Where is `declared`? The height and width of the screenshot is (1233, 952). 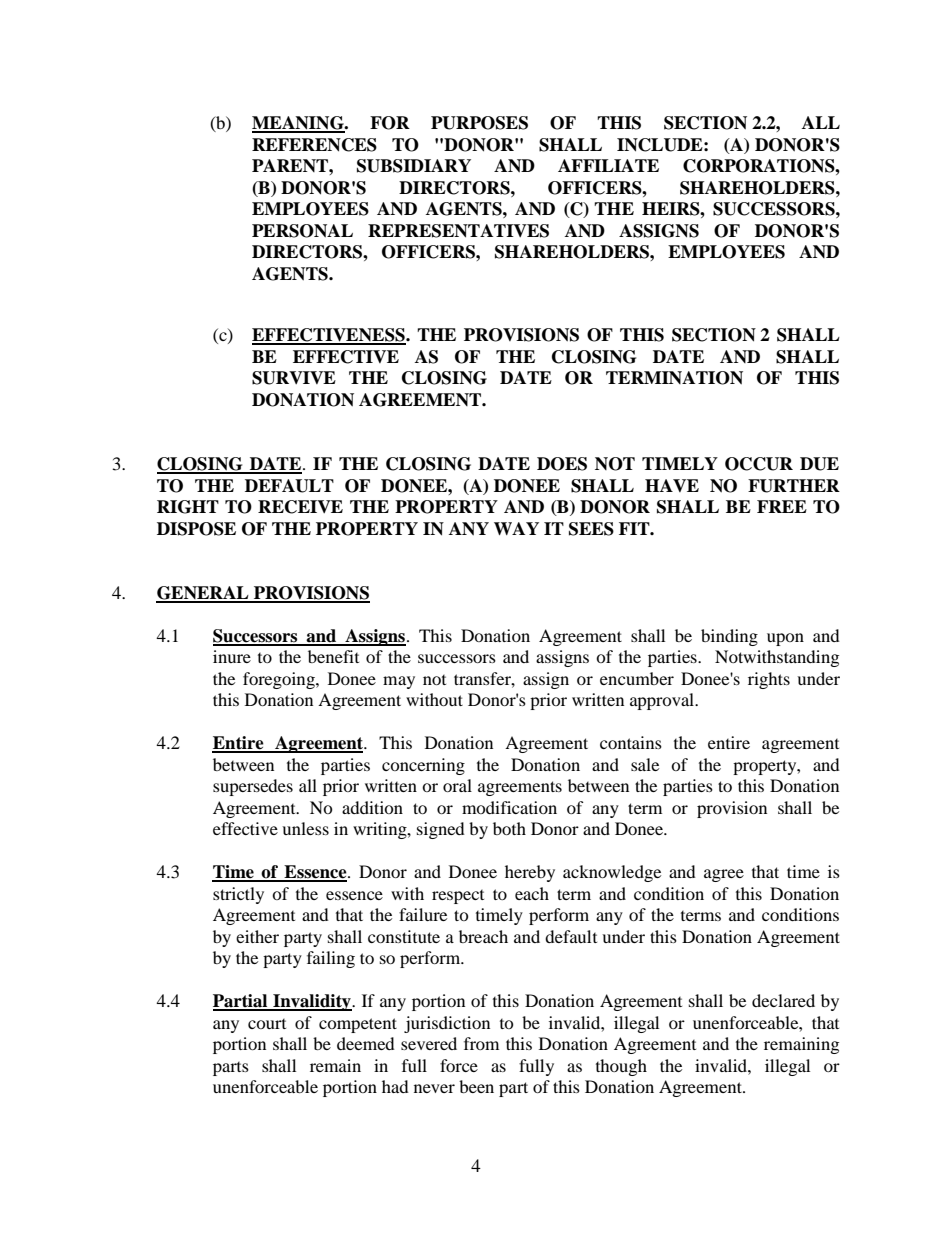 declared is located at coordinates (783, 1000).
